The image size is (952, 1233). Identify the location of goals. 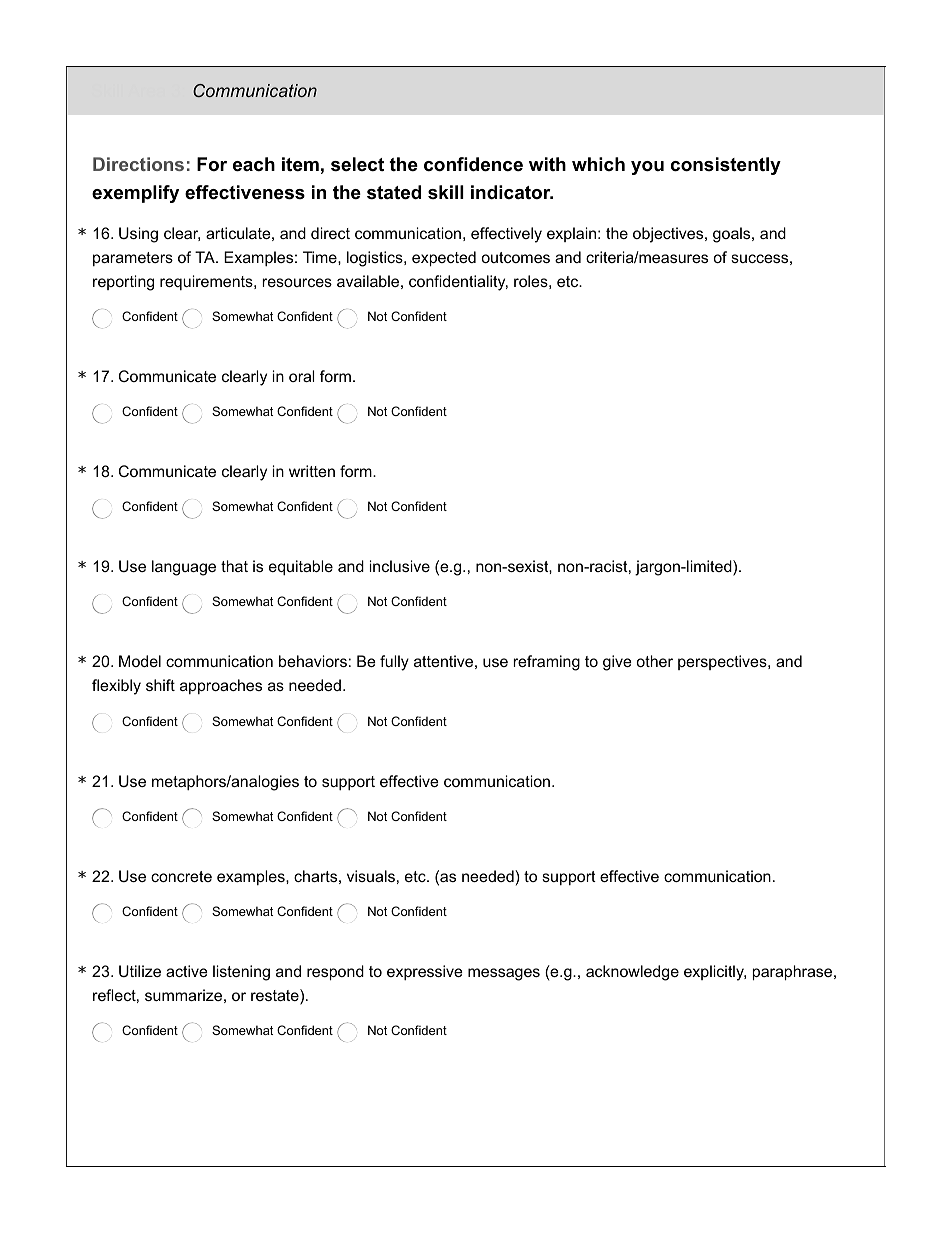
(733, 235).
